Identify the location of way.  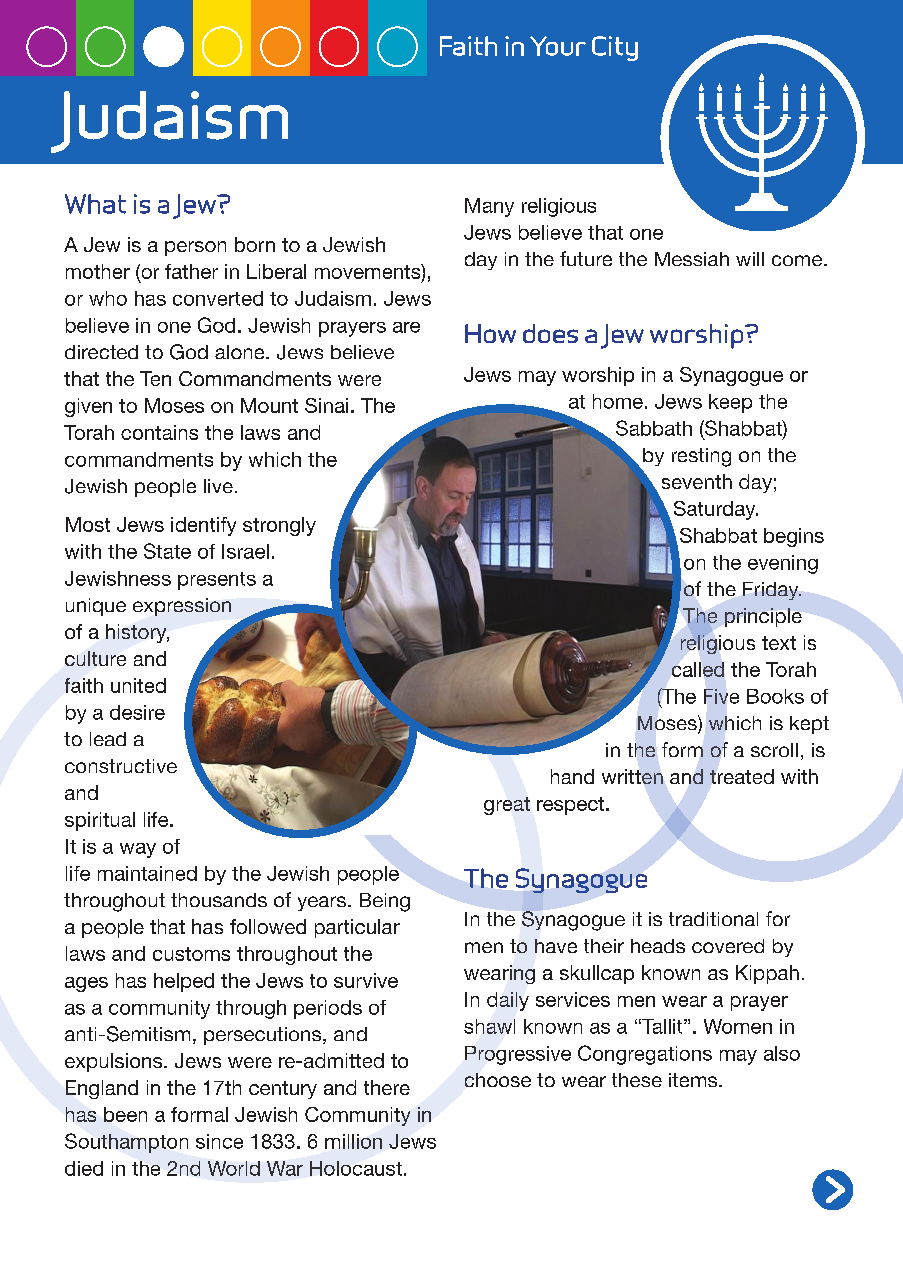
(138, 850).
